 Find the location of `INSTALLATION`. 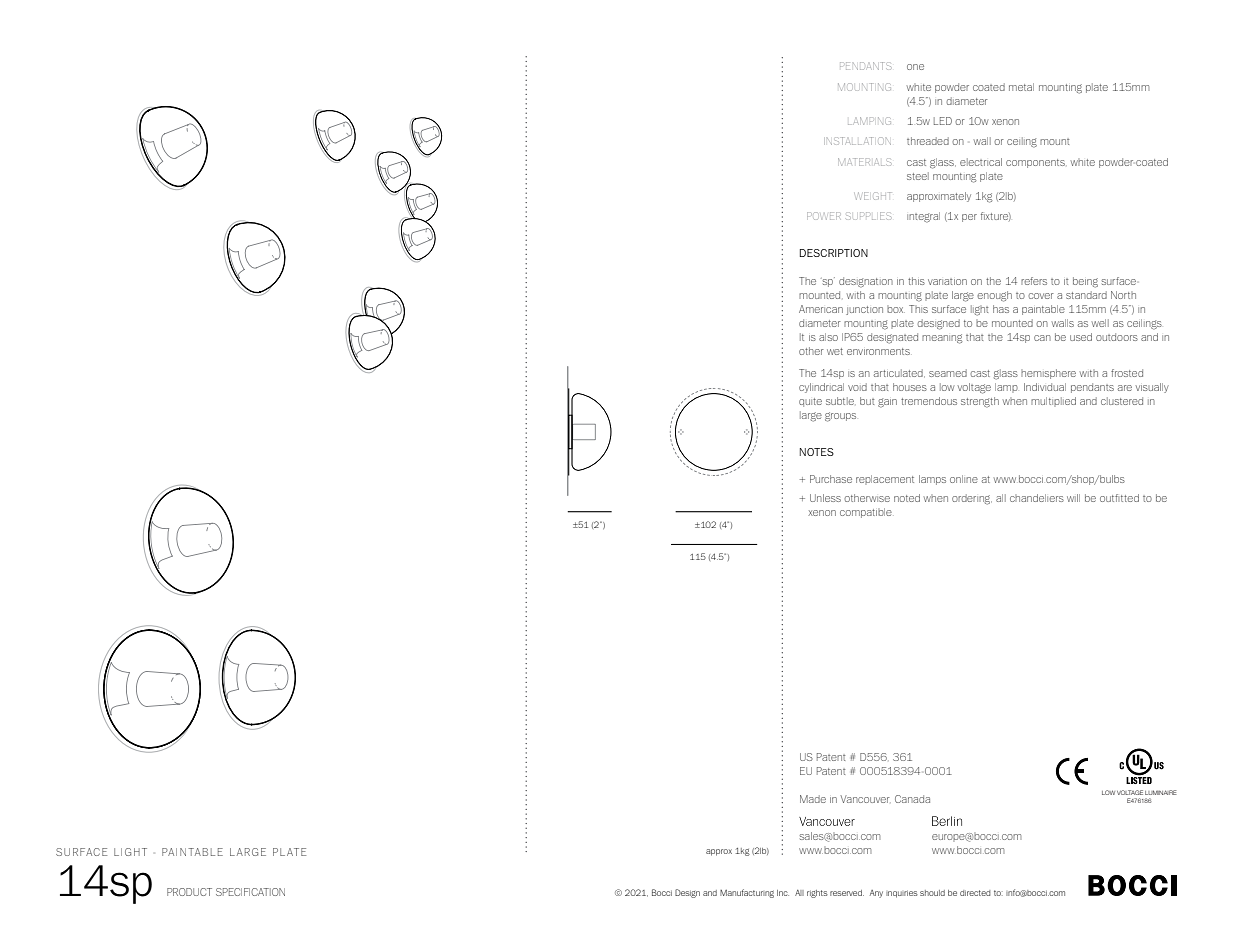

INSTALLATION is located at coordinates (859, 141).
